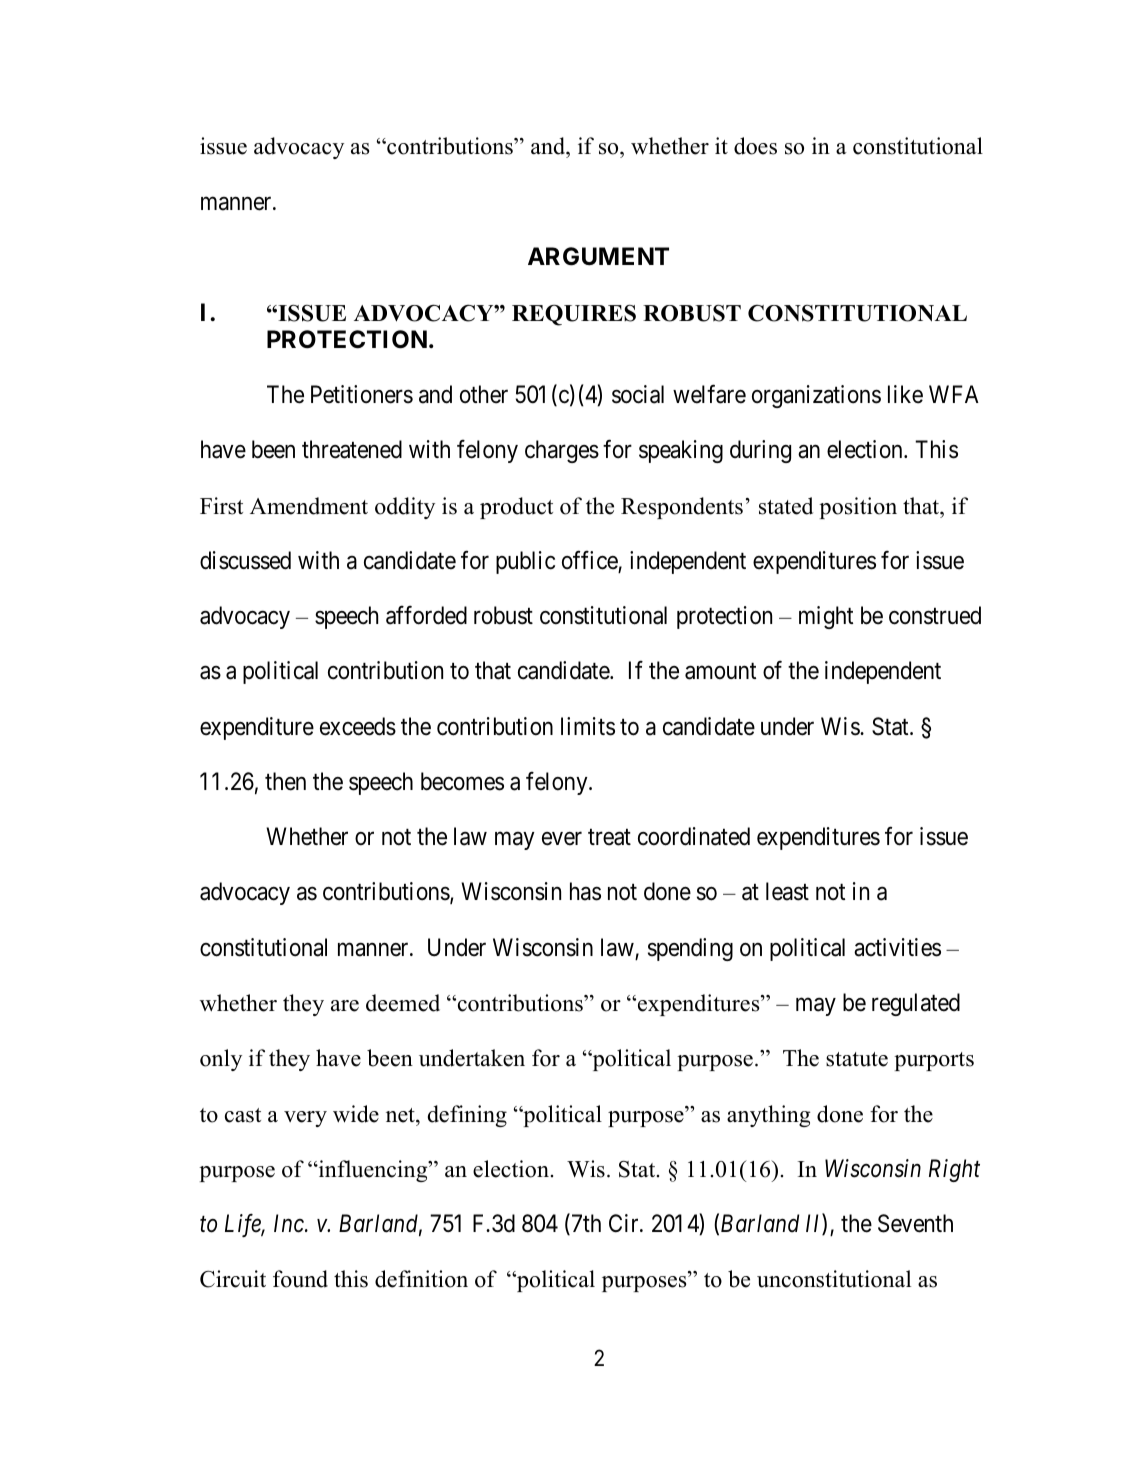 The image size is (1131, 1464). I want to click on activities, so click(897, 947).
